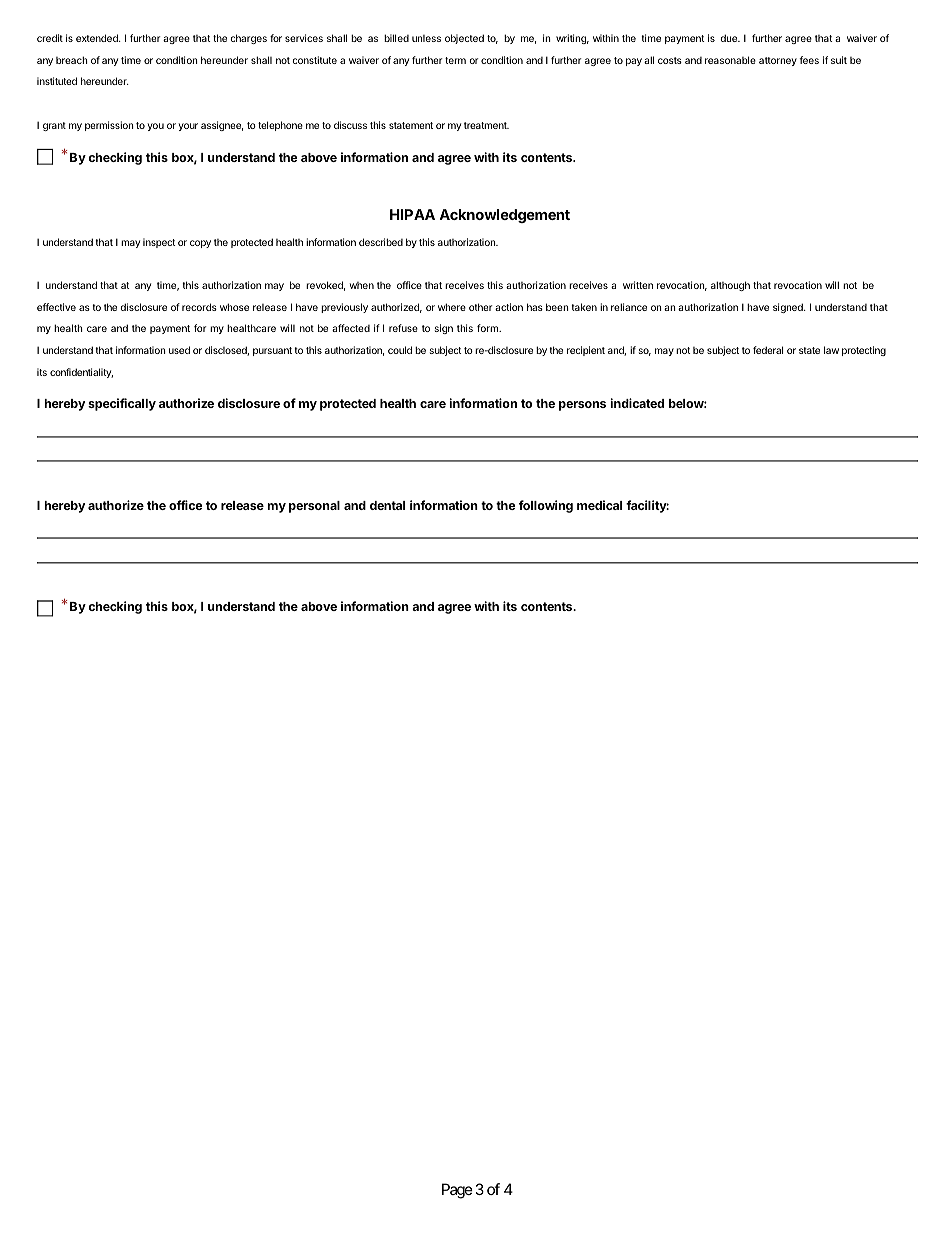  I want to click on extended, so click(98, 38).
